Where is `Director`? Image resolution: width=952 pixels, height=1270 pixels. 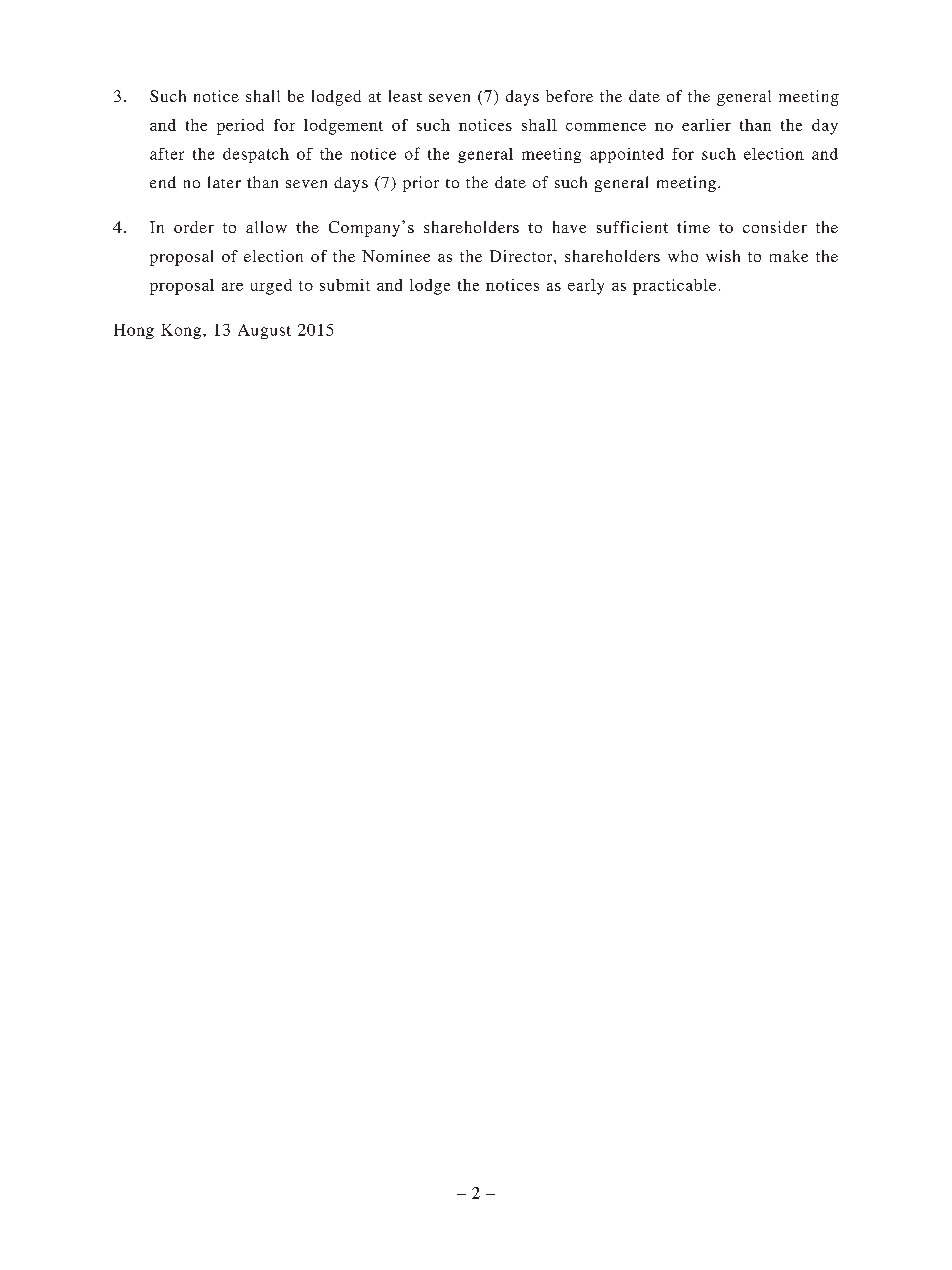
Director is located at coordinates (522, 256).
